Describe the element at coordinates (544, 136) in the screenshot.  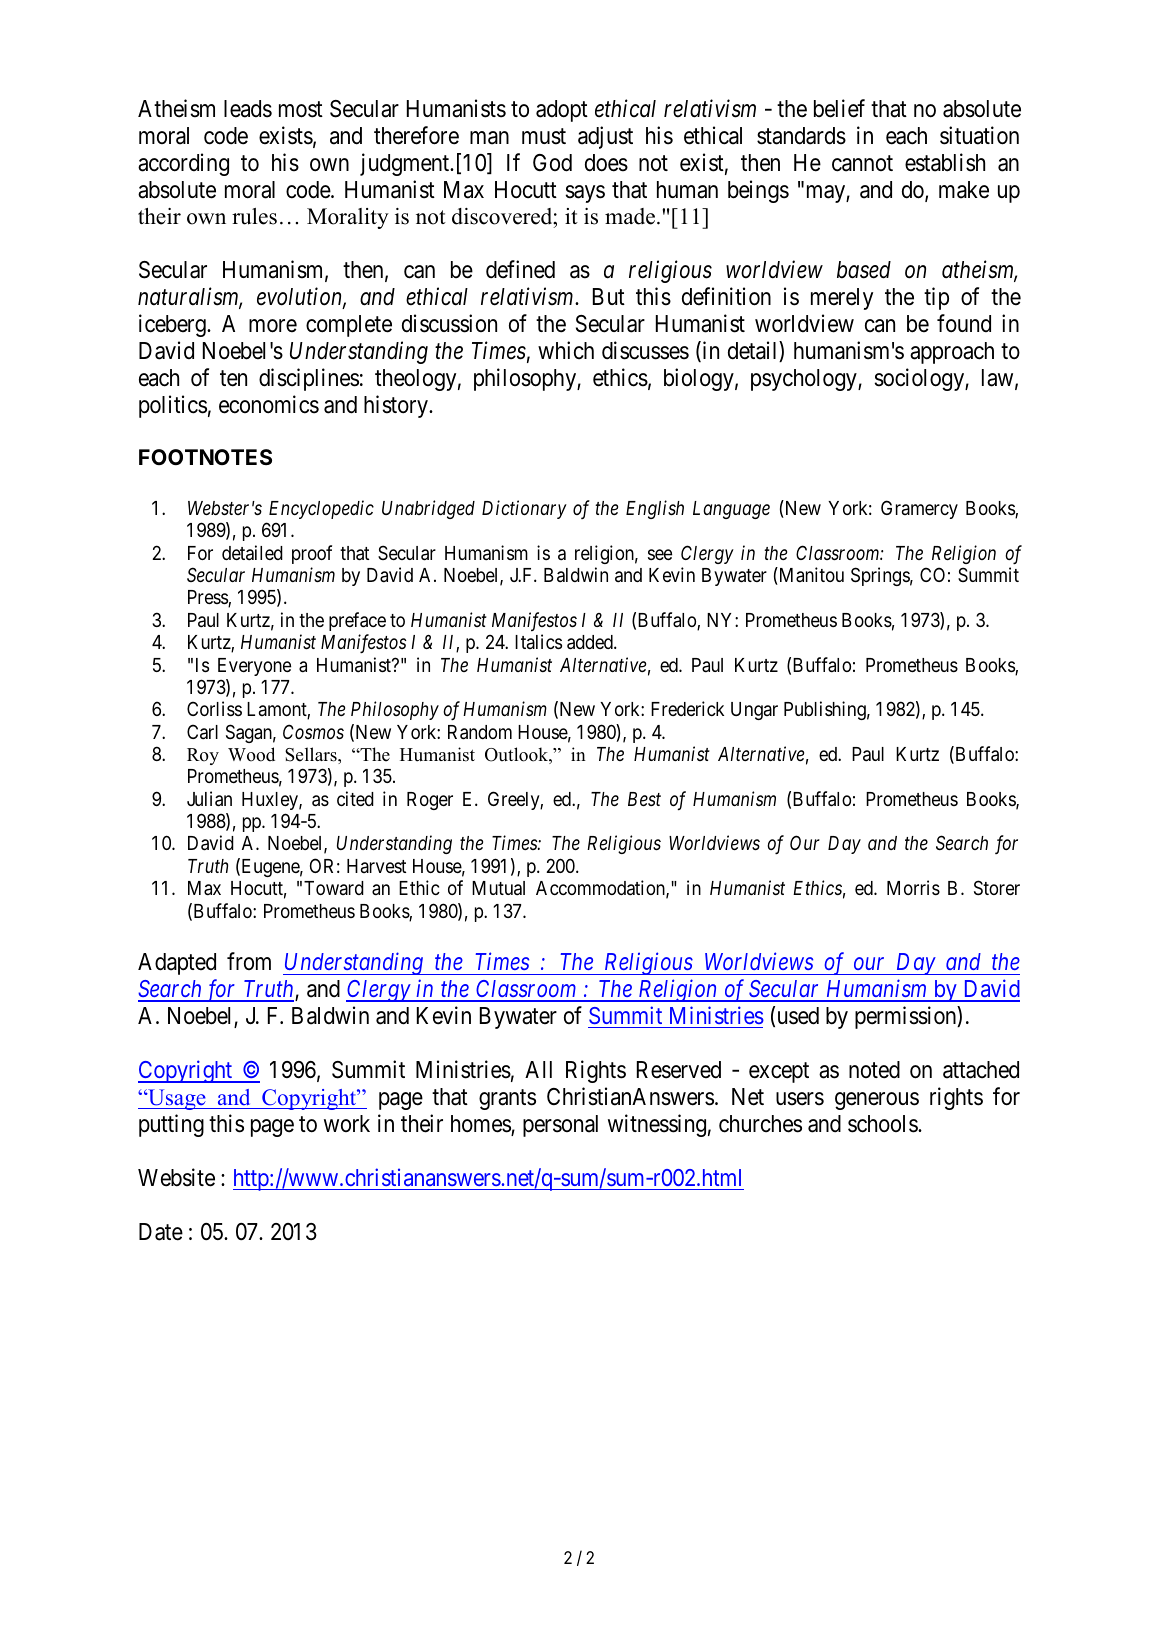
I see `must` at that location.
